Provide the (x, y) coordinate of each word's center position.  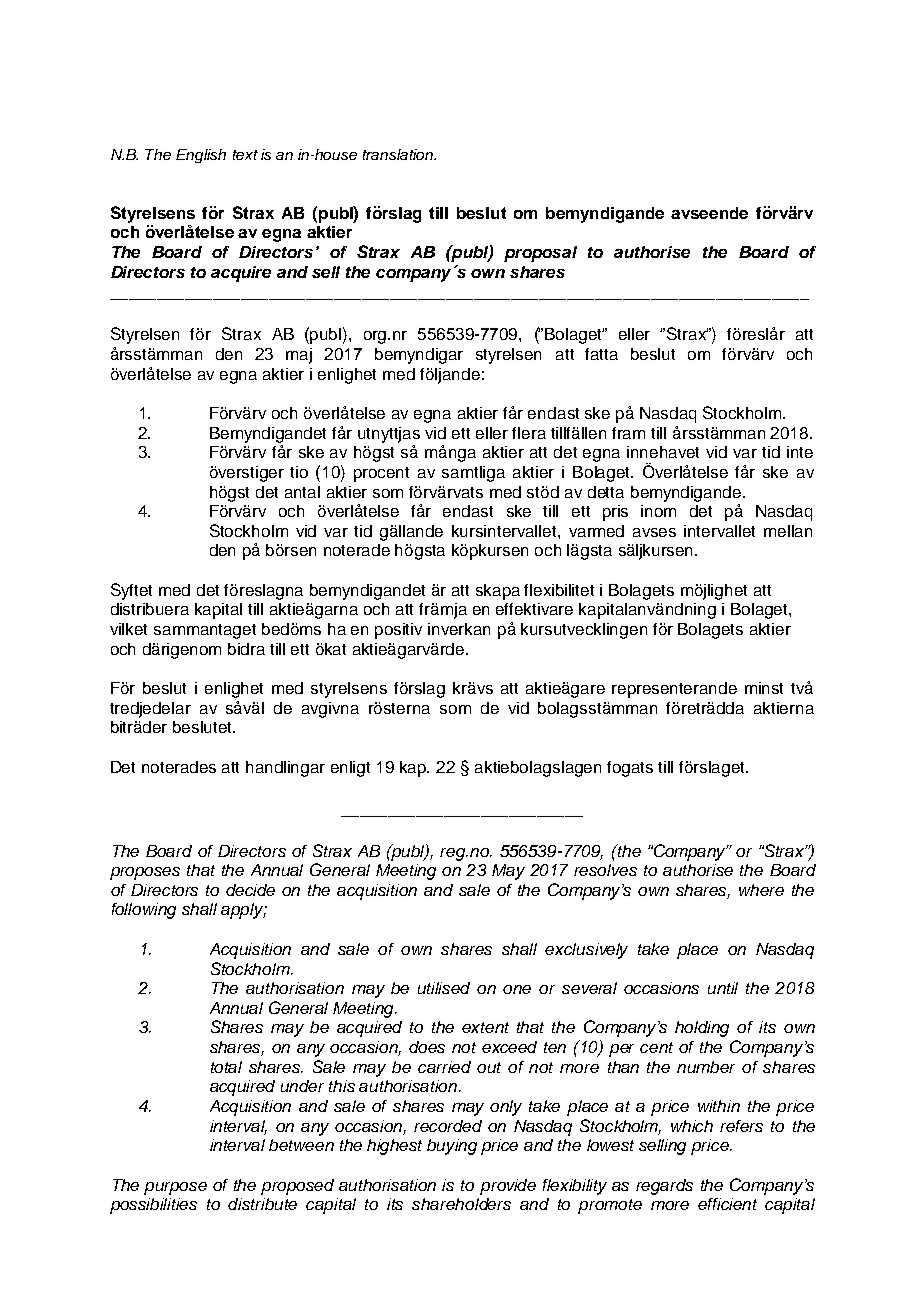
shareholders (461, 1204)
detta (606, 492)
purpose (175, 1188)
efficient (727, 1204)
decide (250, 890)
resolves (605, 870)
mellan (788, 531)
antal (302, 492)
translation (399, 154)
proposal (540, 254)
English (201, 156)
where (761, 890)
